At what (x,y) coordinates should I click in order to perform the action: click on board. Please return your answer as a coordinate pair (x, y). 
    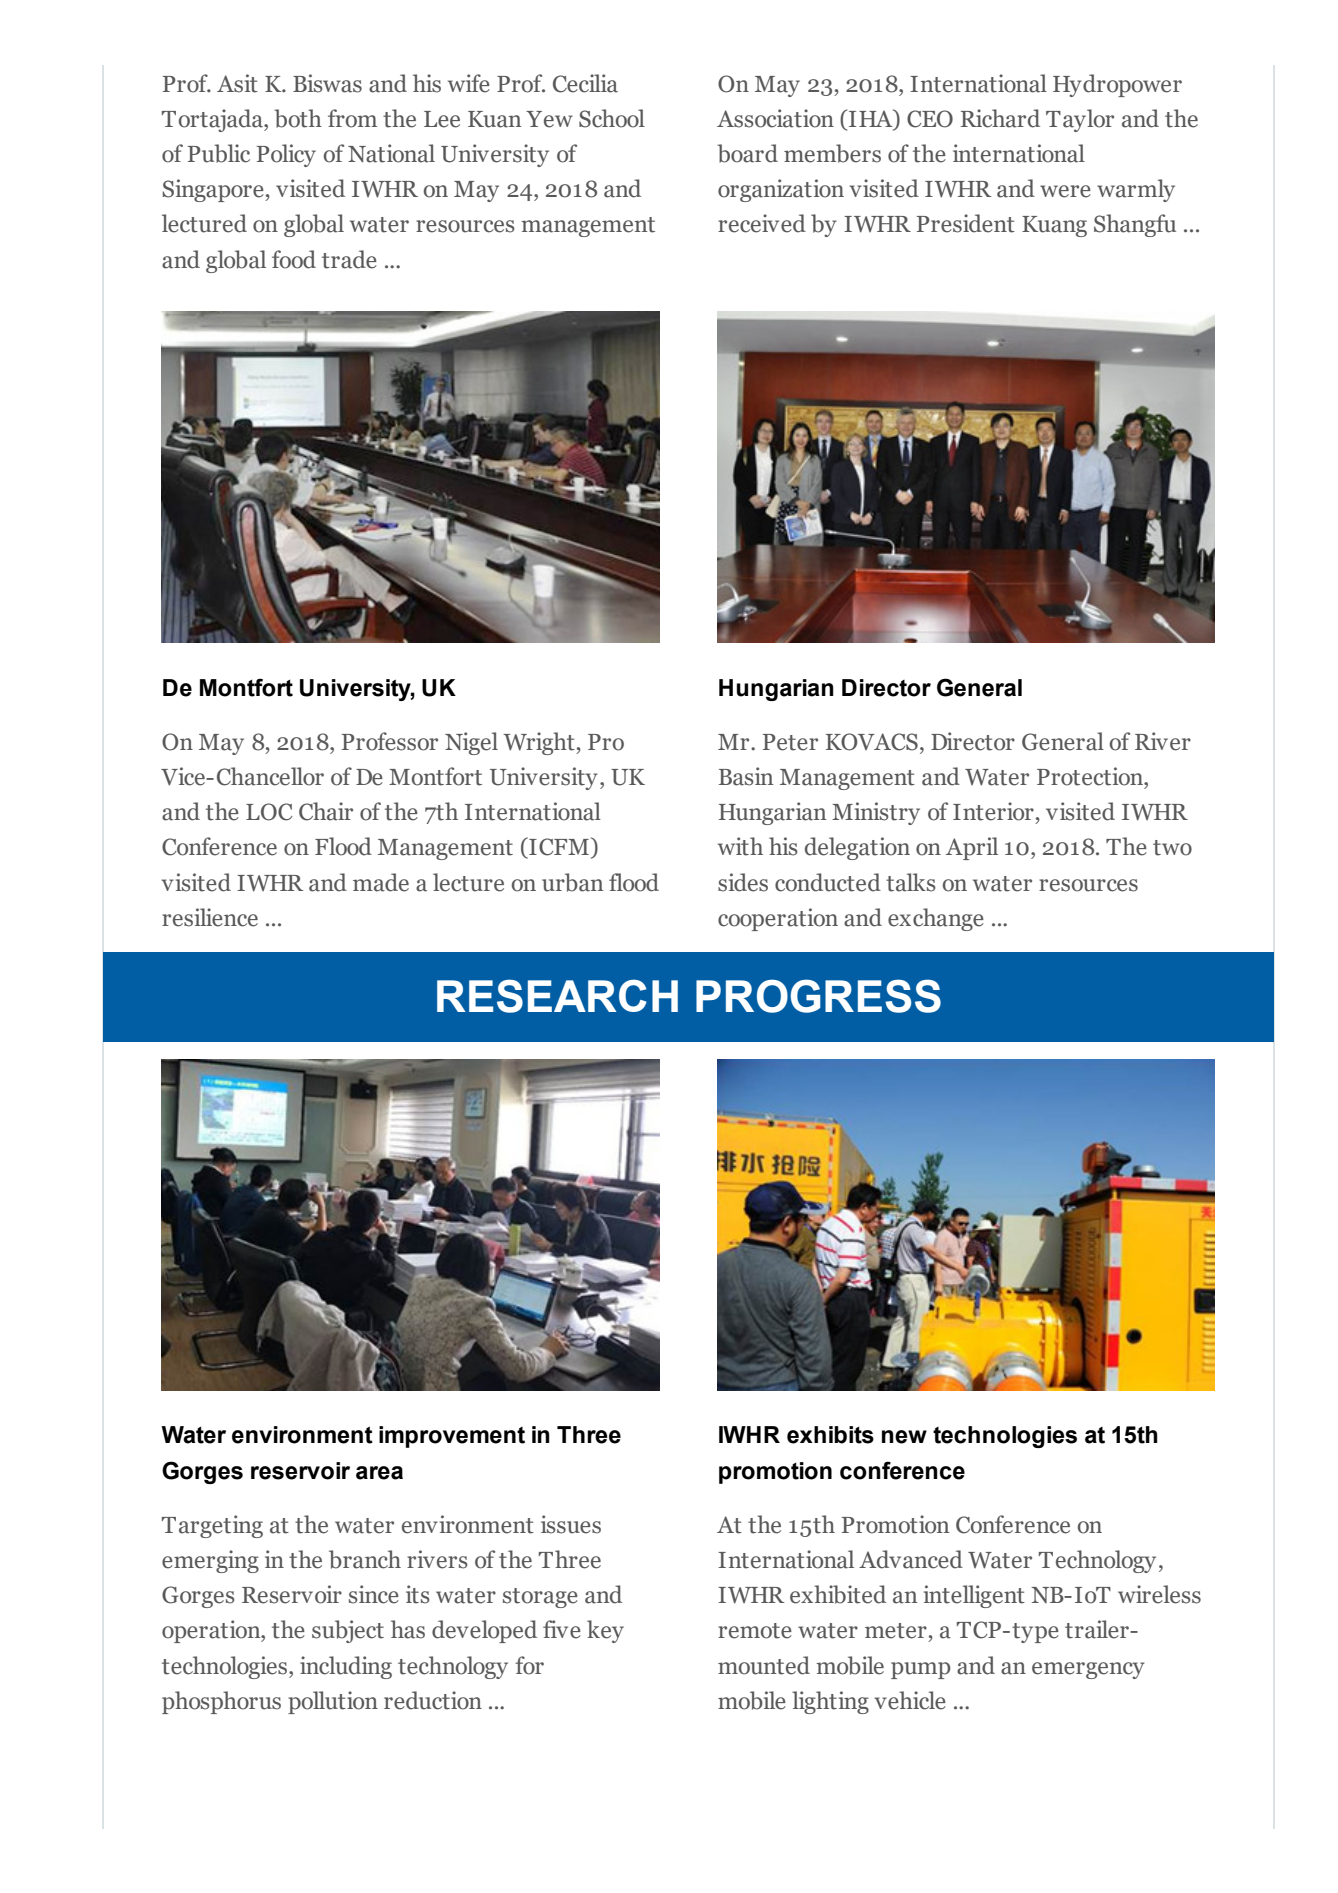
    Looking at the image, I should click on (747, 153).
